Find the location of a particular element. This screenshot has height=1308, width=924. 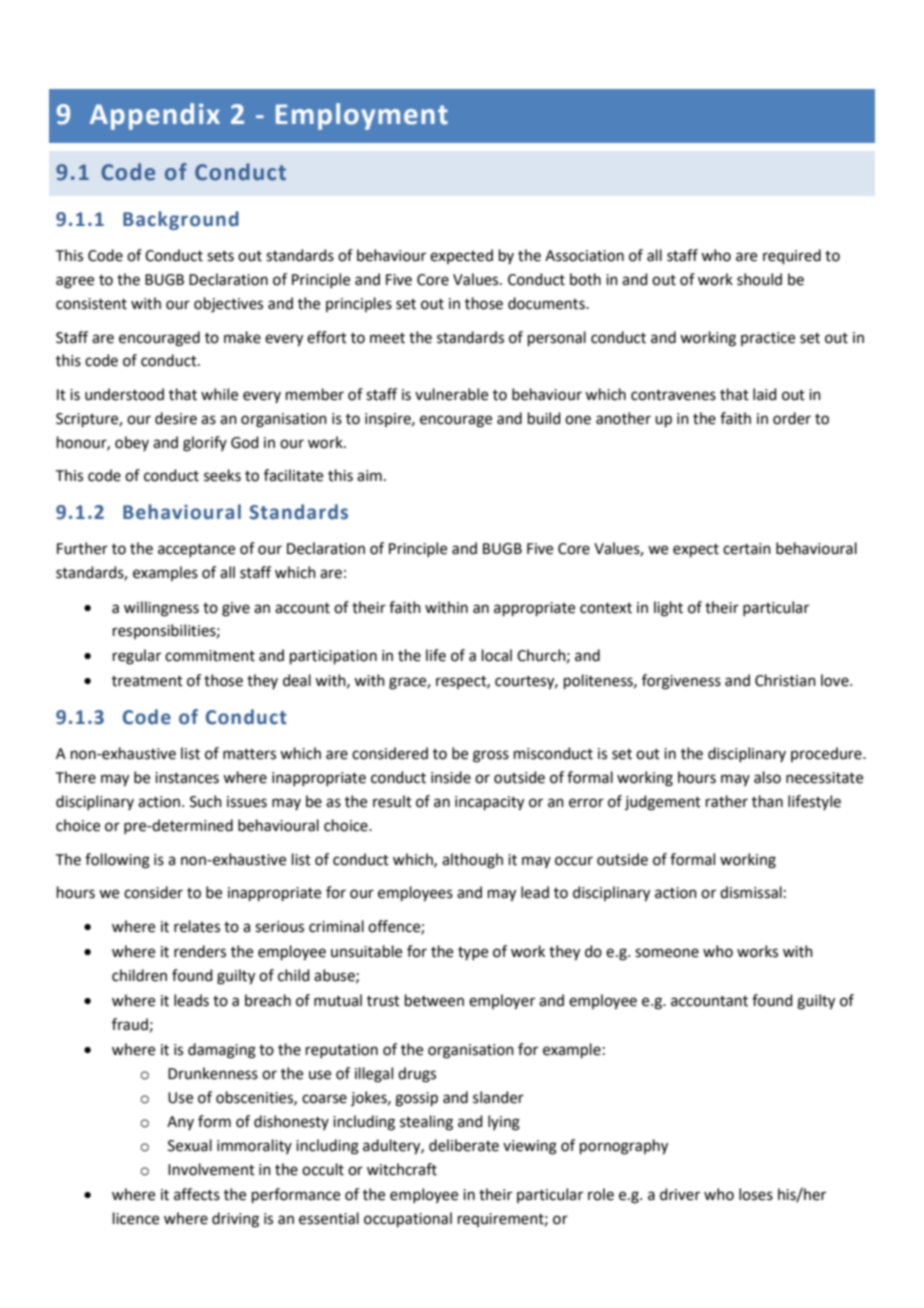

Employment is located at coordinates (362, 116).
